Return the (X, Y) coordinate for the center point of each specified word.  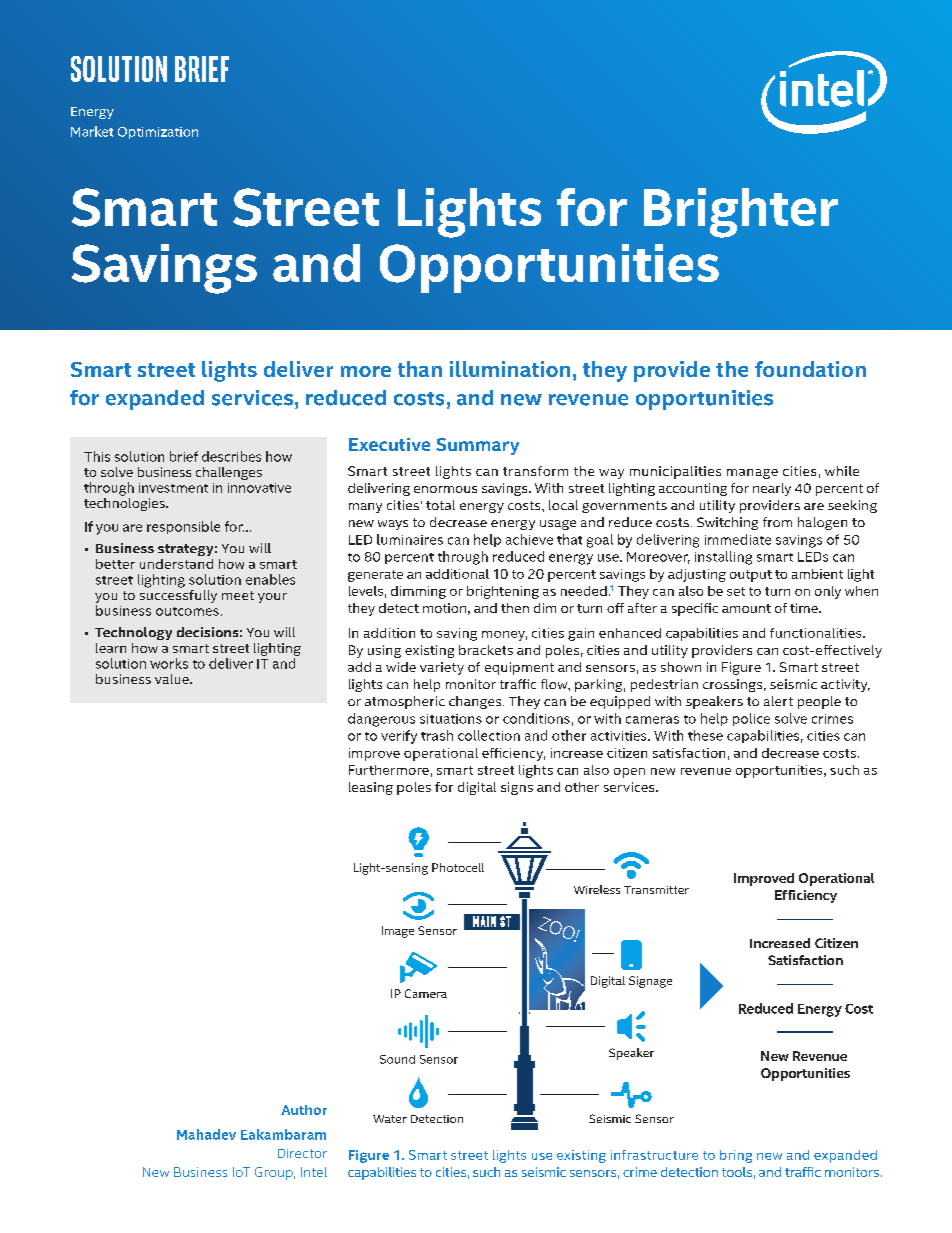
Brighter (741, 213)
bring (736, 1156)
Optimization (158, 133)
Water (390, 1119)
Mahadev (206, 1134)
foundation (810, 369)
